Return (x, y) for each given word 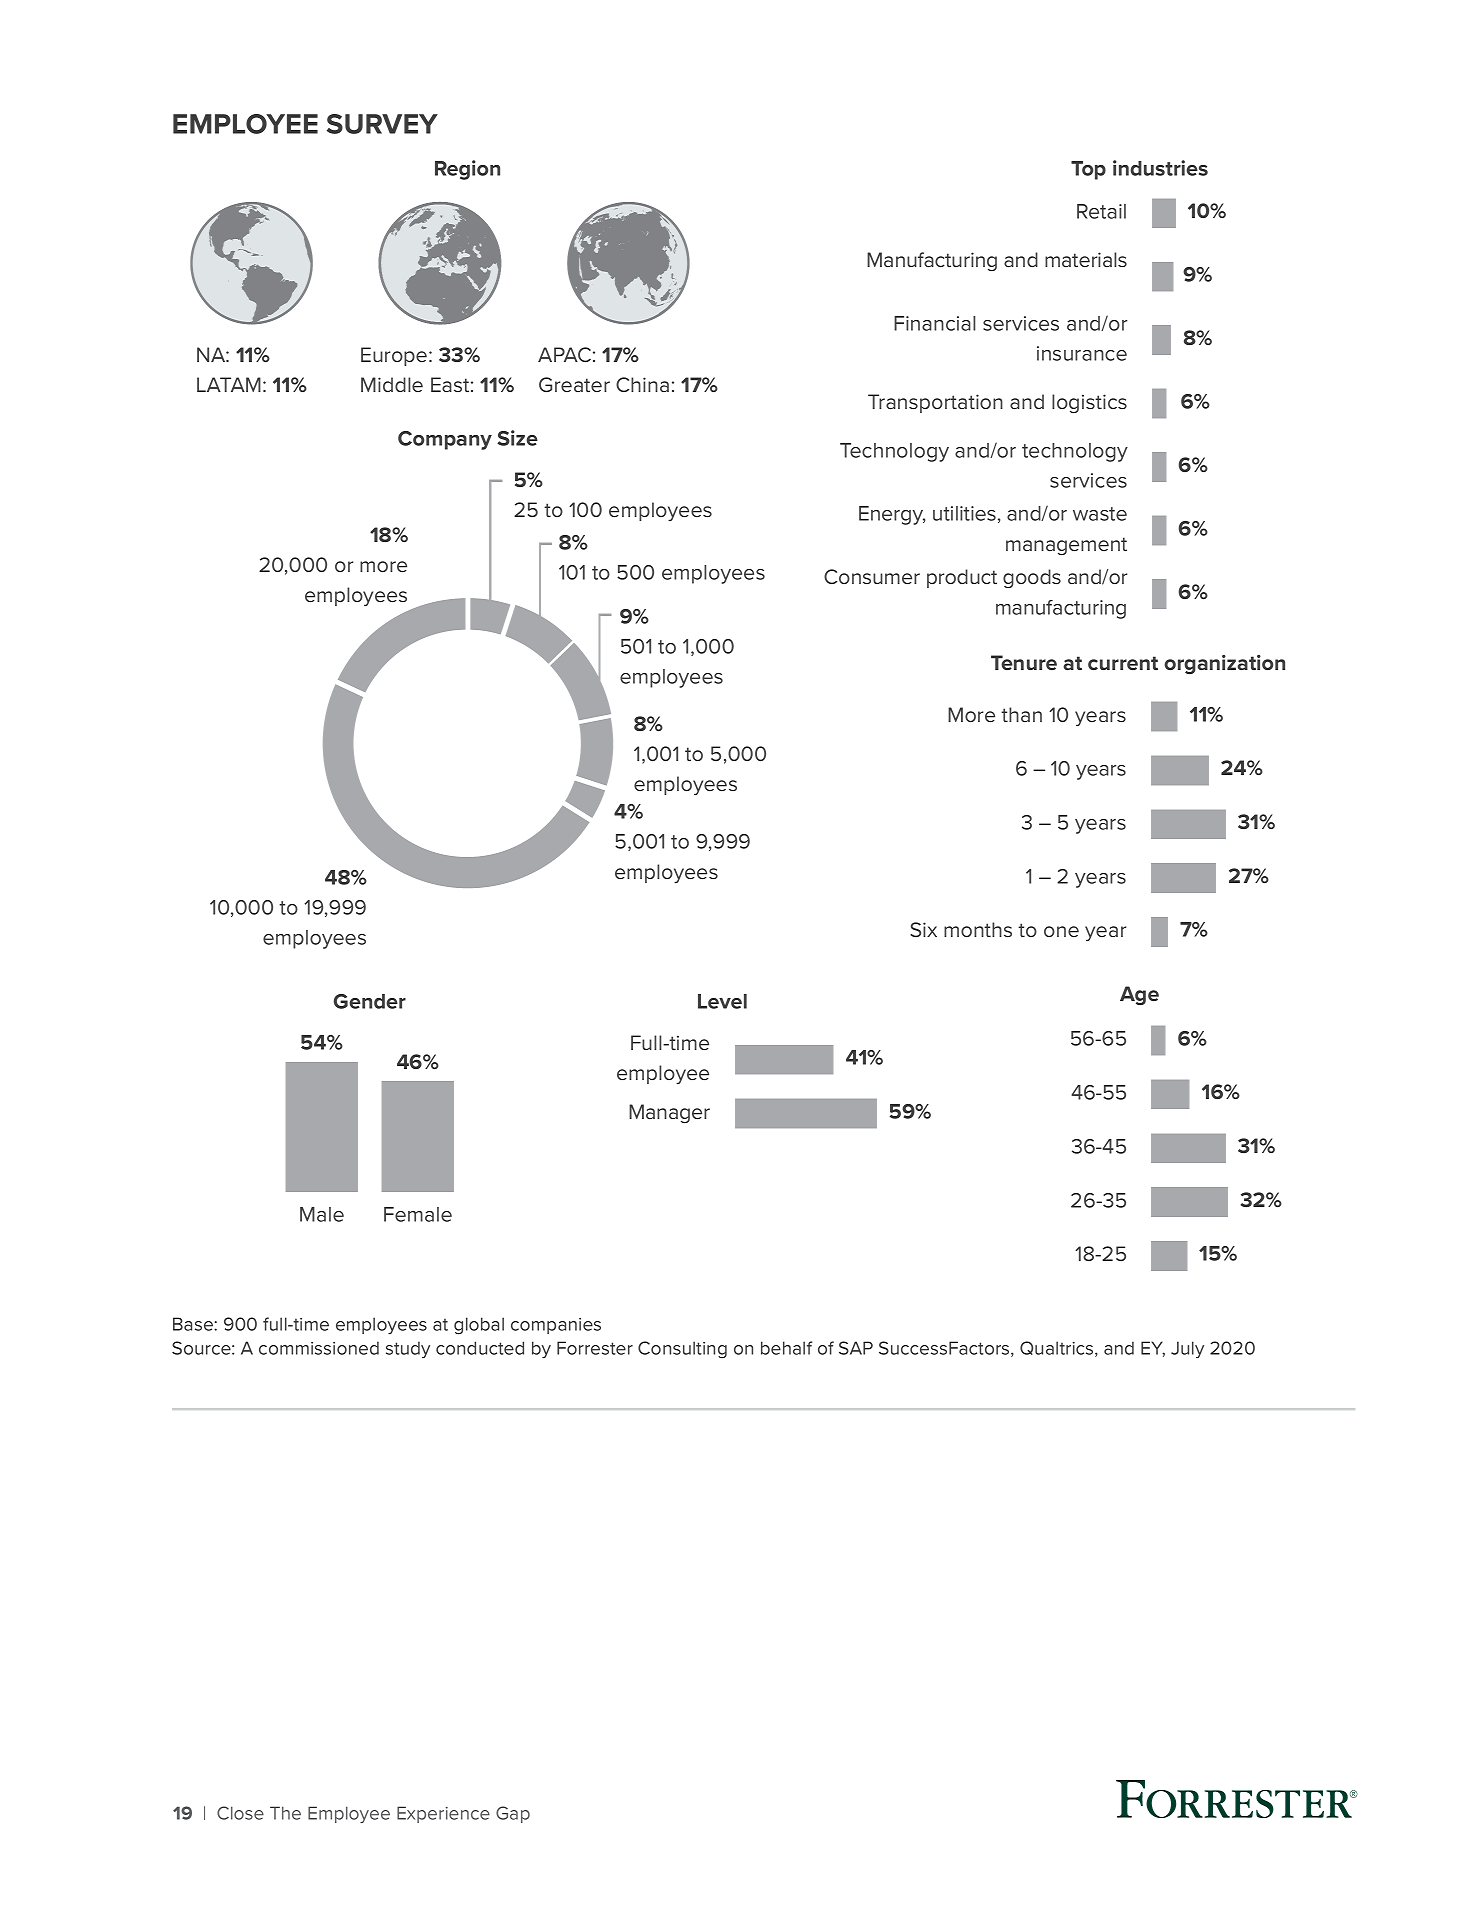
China (642, 384)
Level (722, 1001)
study (408, 1349)
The (285, 1813)
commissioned (319, 1348)
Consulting (682, 1349)
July (1187, 1349)
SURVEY (382, 124)
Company (445, 440)
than (1021, 714)
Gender (370, 1001)
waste (1100, 514)
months (978, 929)
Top (1088, 170)
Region (467, 170)
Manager (669, 1113)
